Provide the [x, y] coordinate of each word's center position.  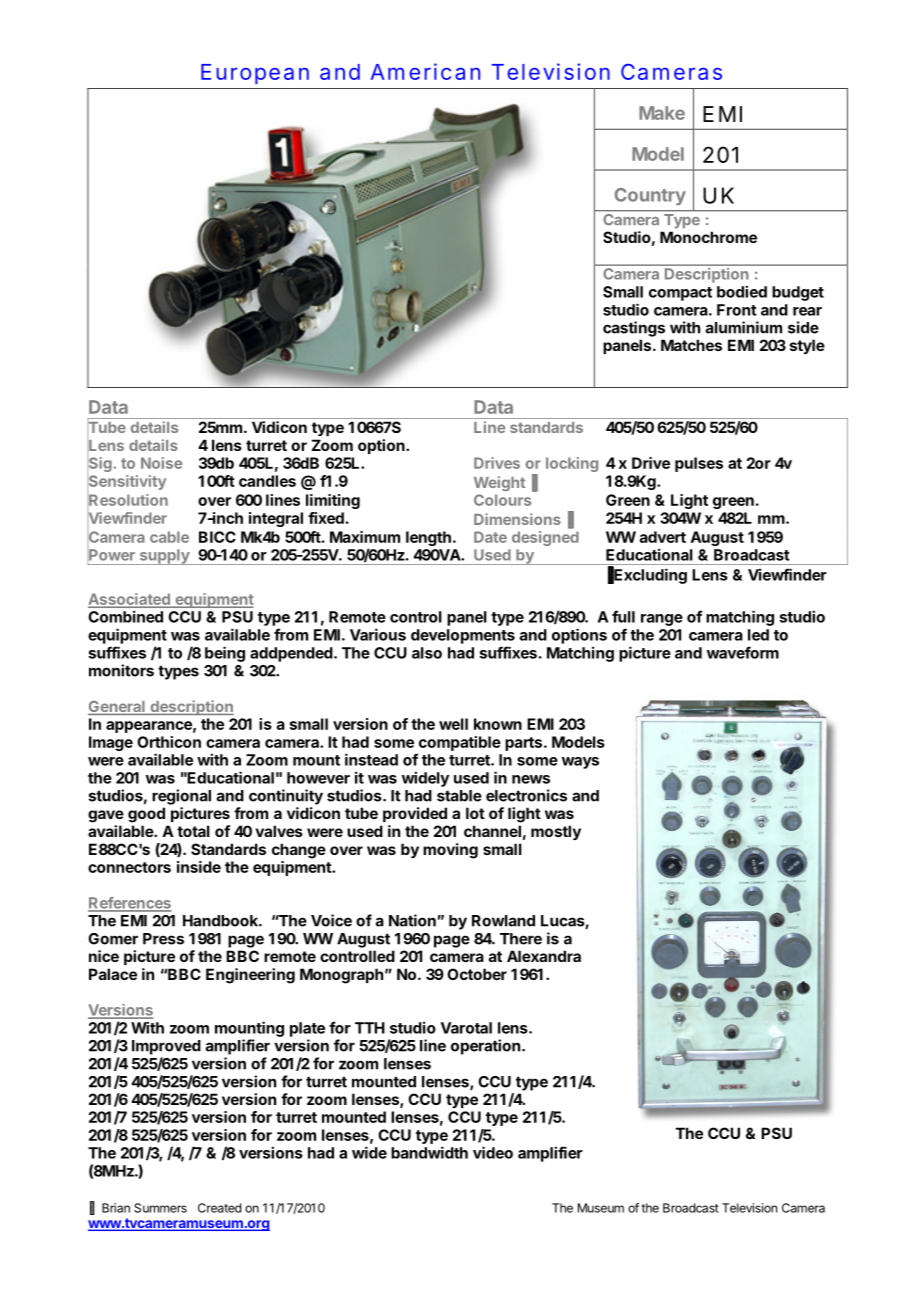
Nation [412, 920]
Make [662, 113]
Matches [691, 345]
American [425, 71]
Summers [160, 1208]
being [225, 654]
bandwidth [429, 1152]
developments [463, 636]
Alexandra [544, 956]
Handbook [221, 921]
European [255, 74]
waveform [743, 652]
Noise [161, 463]
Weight [499, 483]
